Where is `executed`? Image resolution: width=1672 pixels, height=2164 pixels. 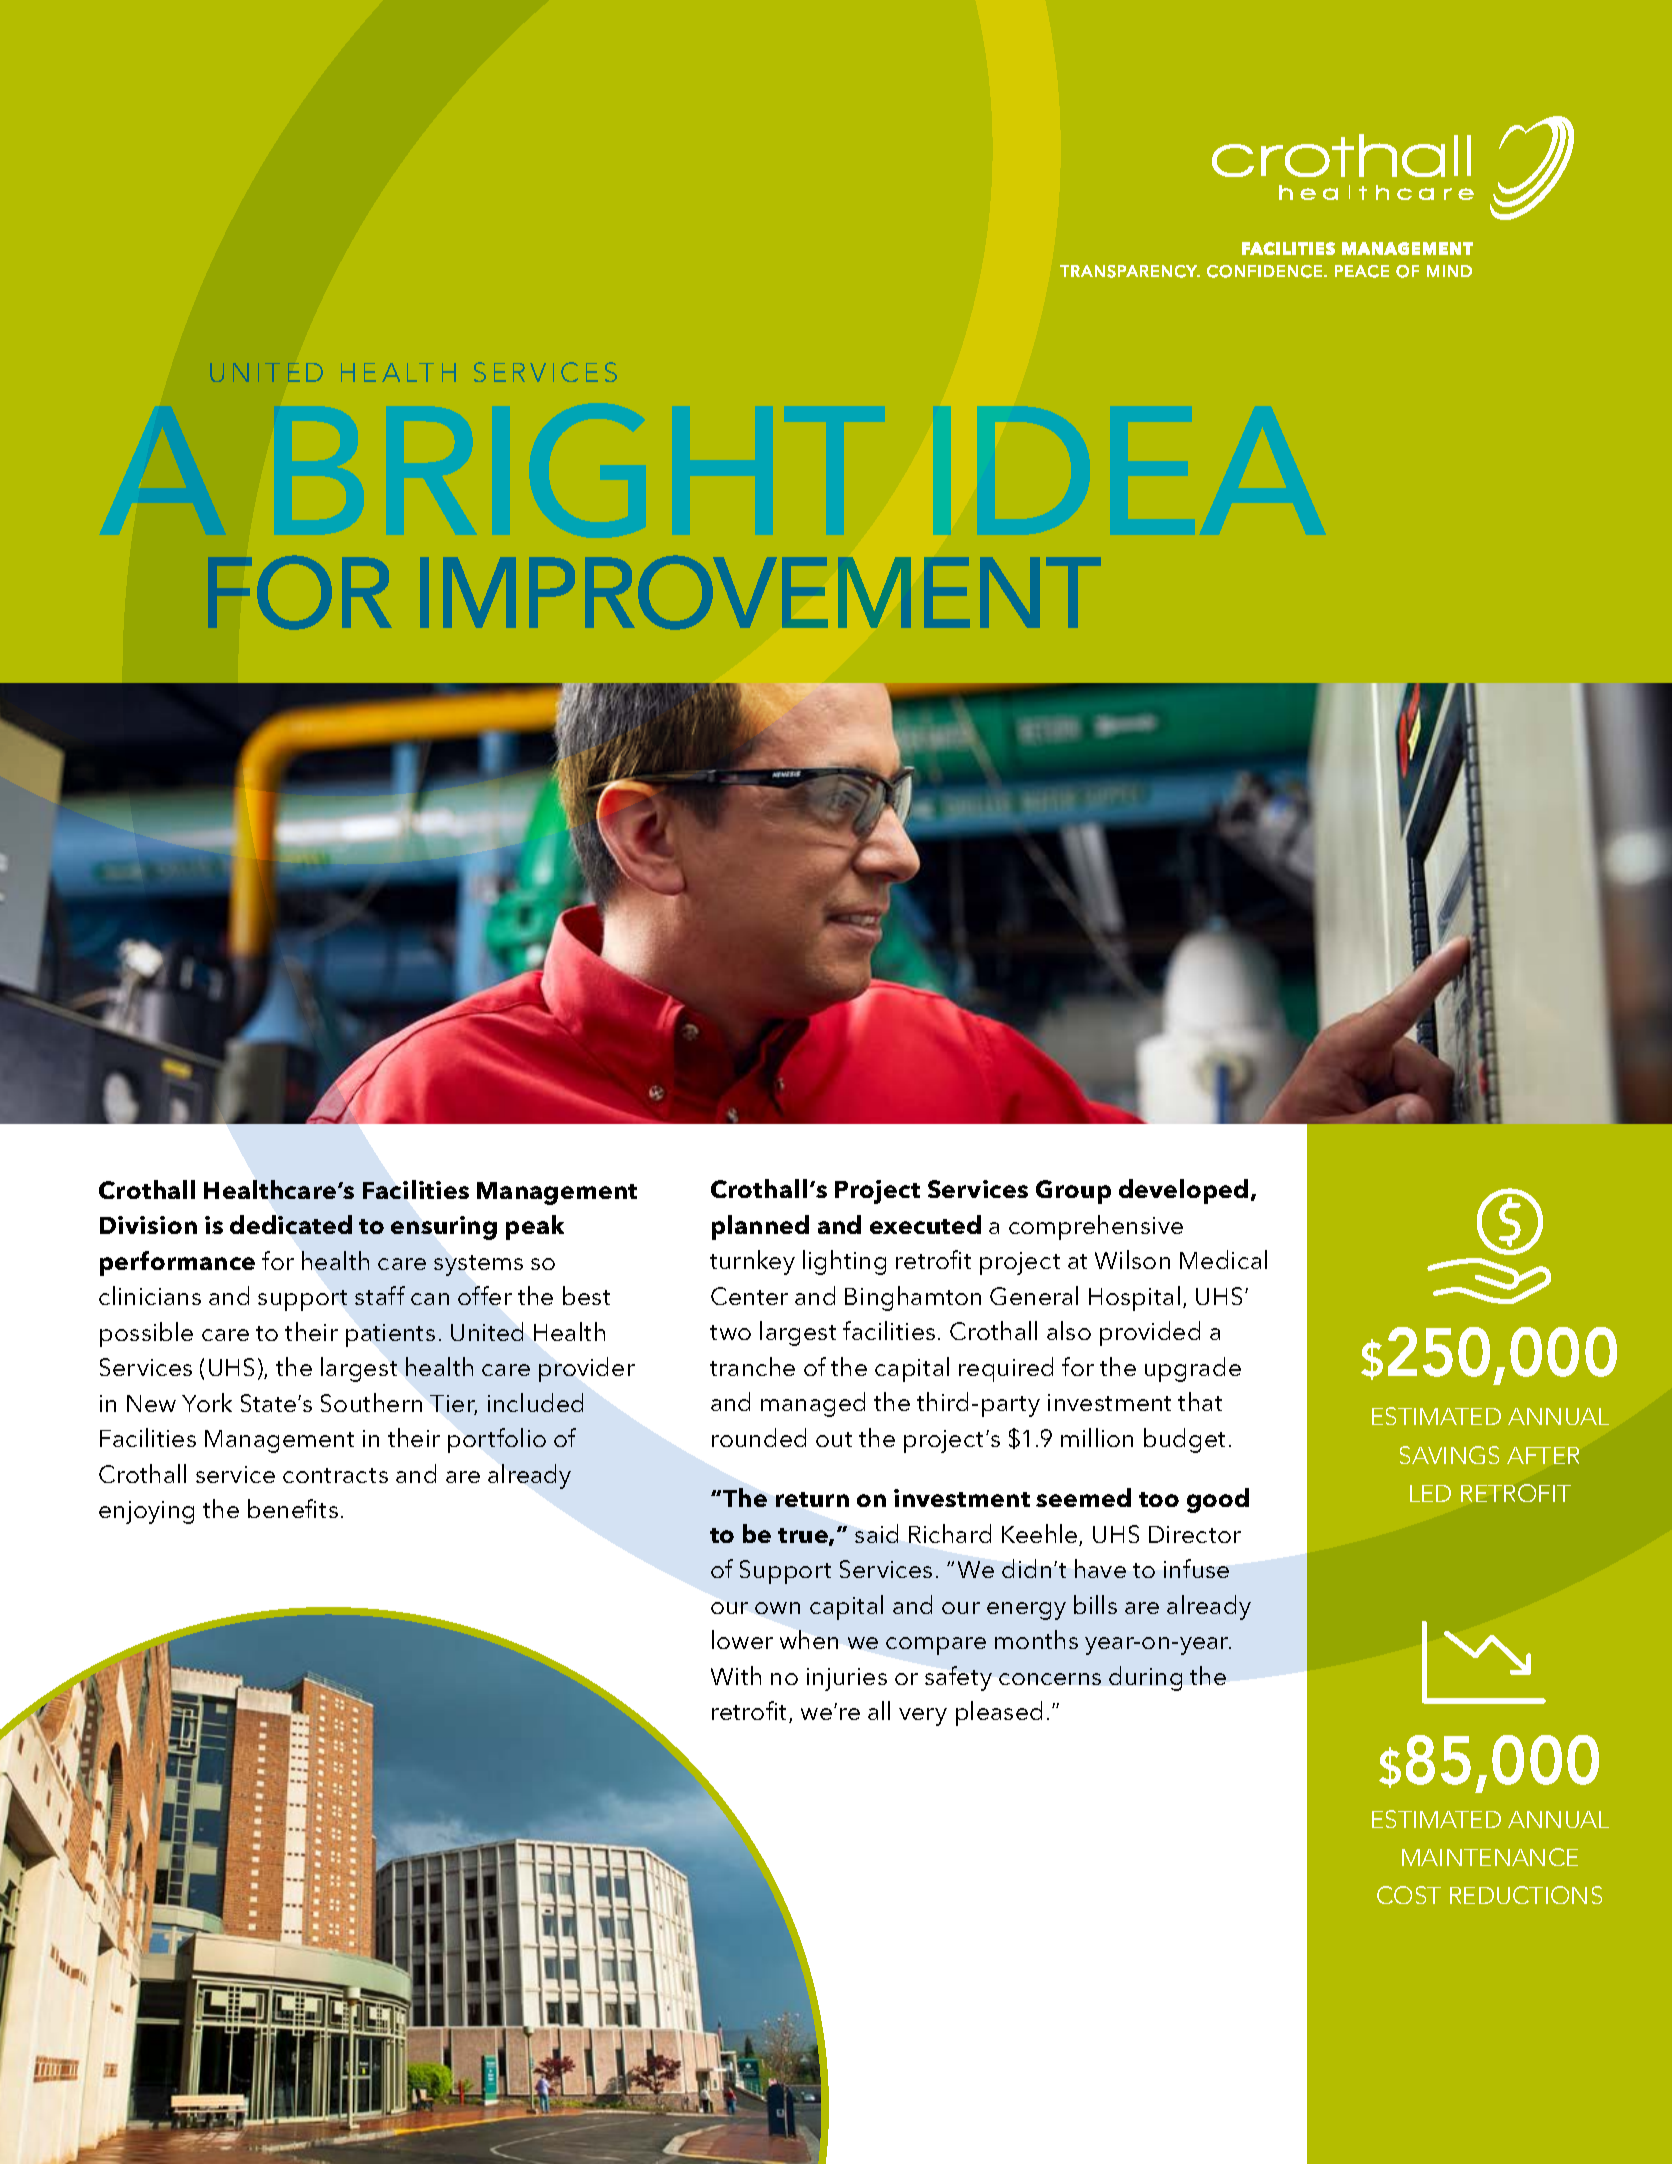
executed is located at coordinates (925, 1224).
